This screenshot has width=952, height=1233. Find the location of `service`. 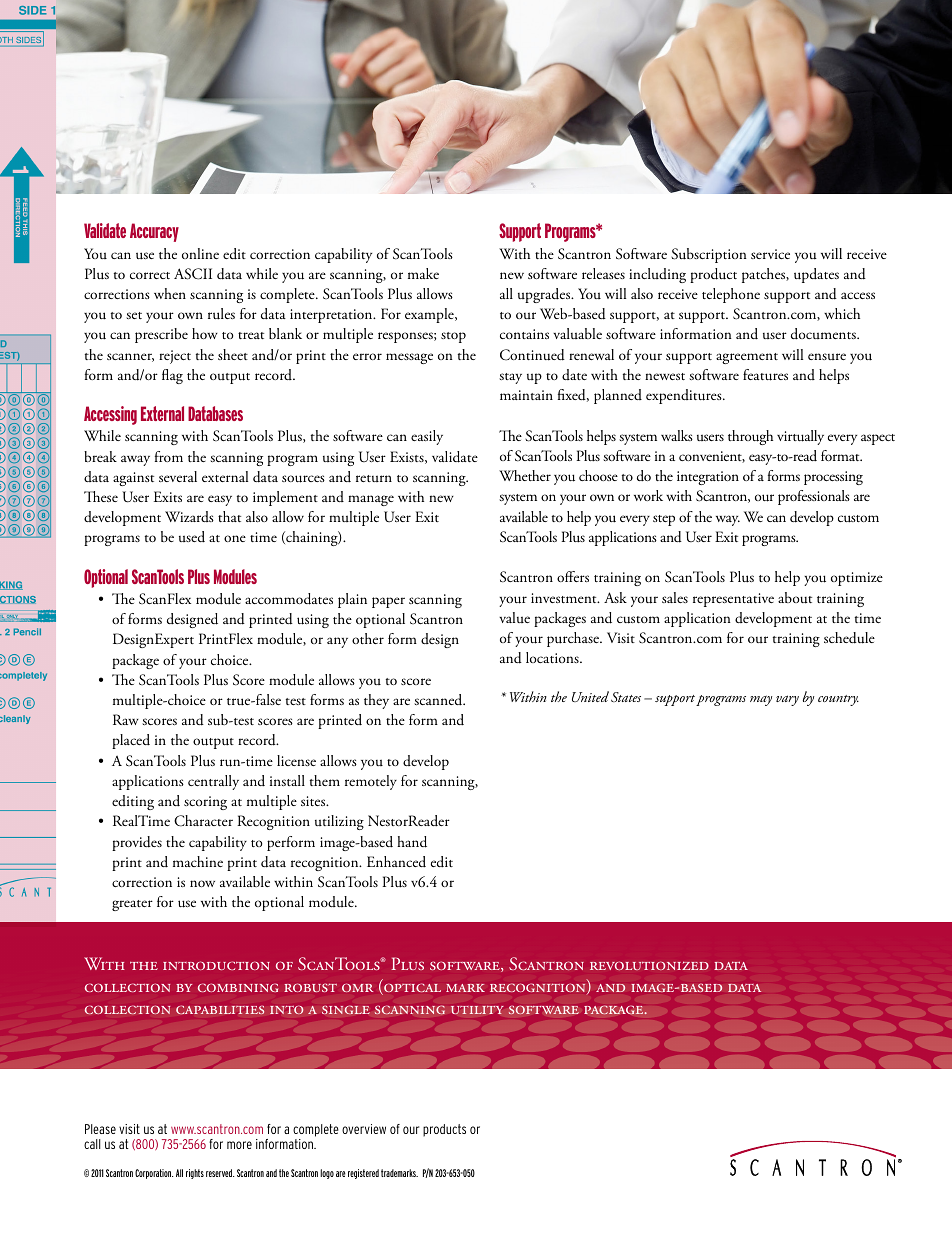

service is located at coordinates (770, 254).
